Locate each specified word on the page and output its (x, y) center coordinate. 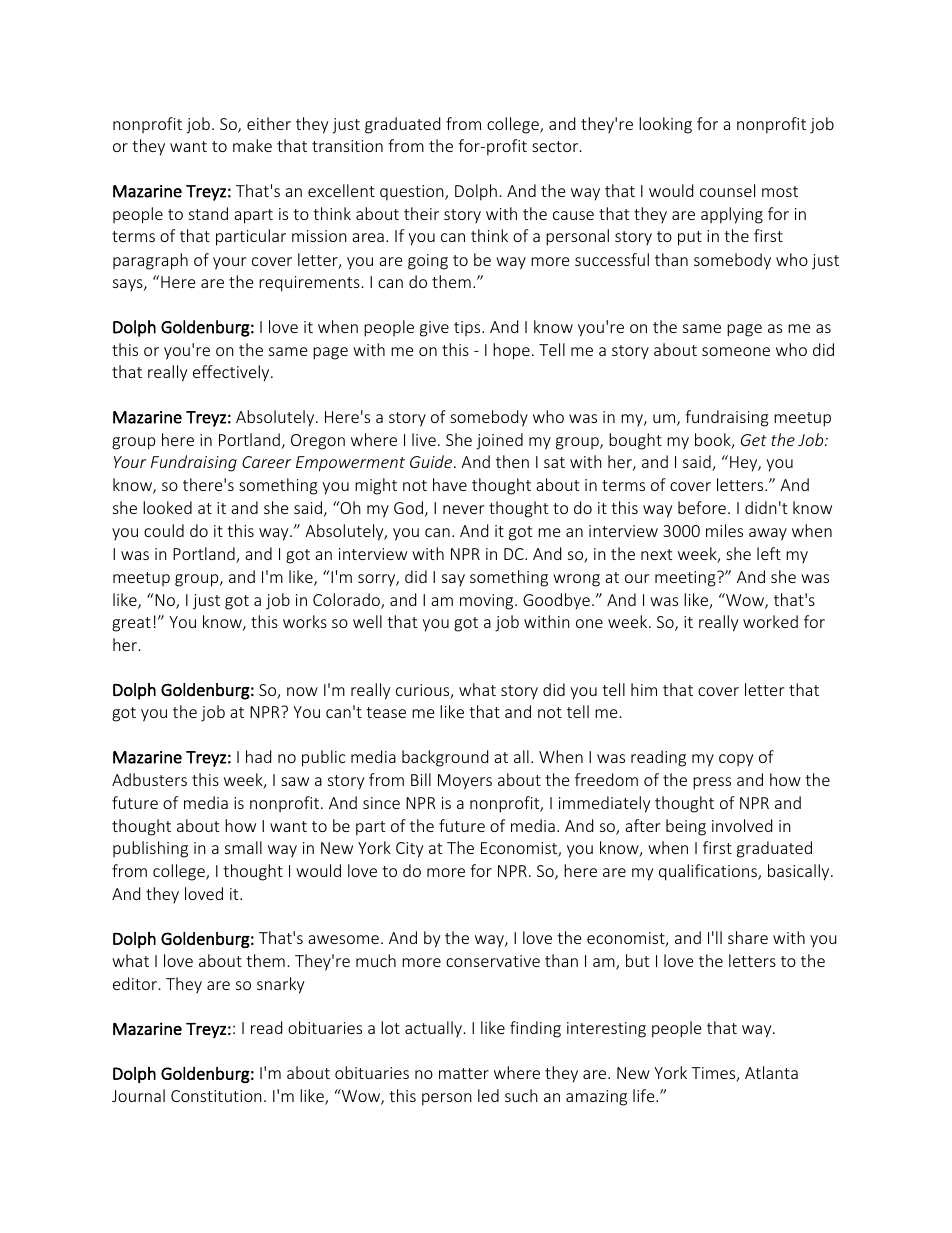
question (413, 193)
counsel (727, 190)
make (252, 145)
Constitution (216, 1096)
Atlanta (771, 1072)
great (131, 624)
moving (488, 602)
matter (464, 1073)
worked (770, 621)
